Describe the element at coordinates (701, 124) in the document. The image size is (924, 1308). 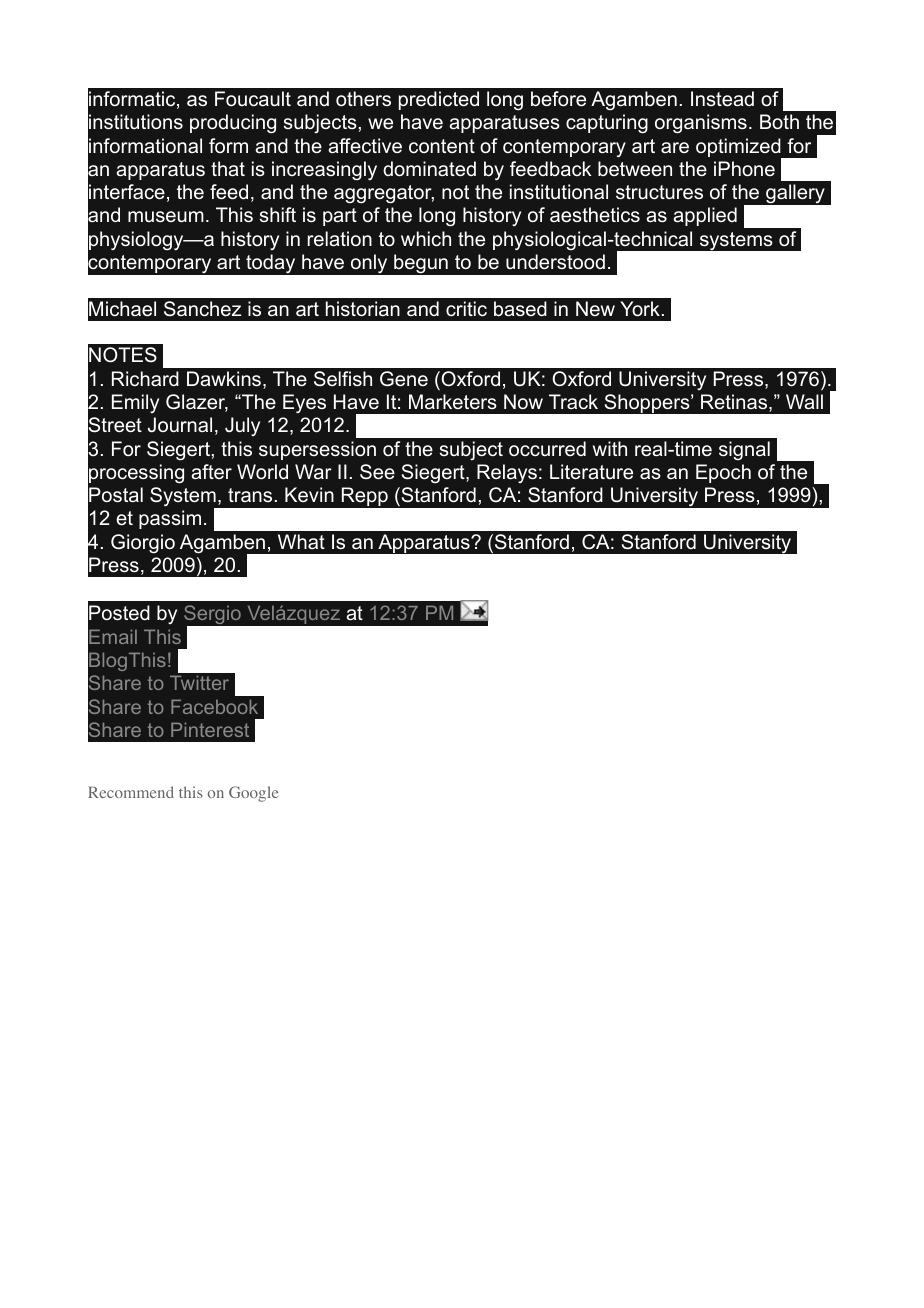
I see `organisms` at that location.
